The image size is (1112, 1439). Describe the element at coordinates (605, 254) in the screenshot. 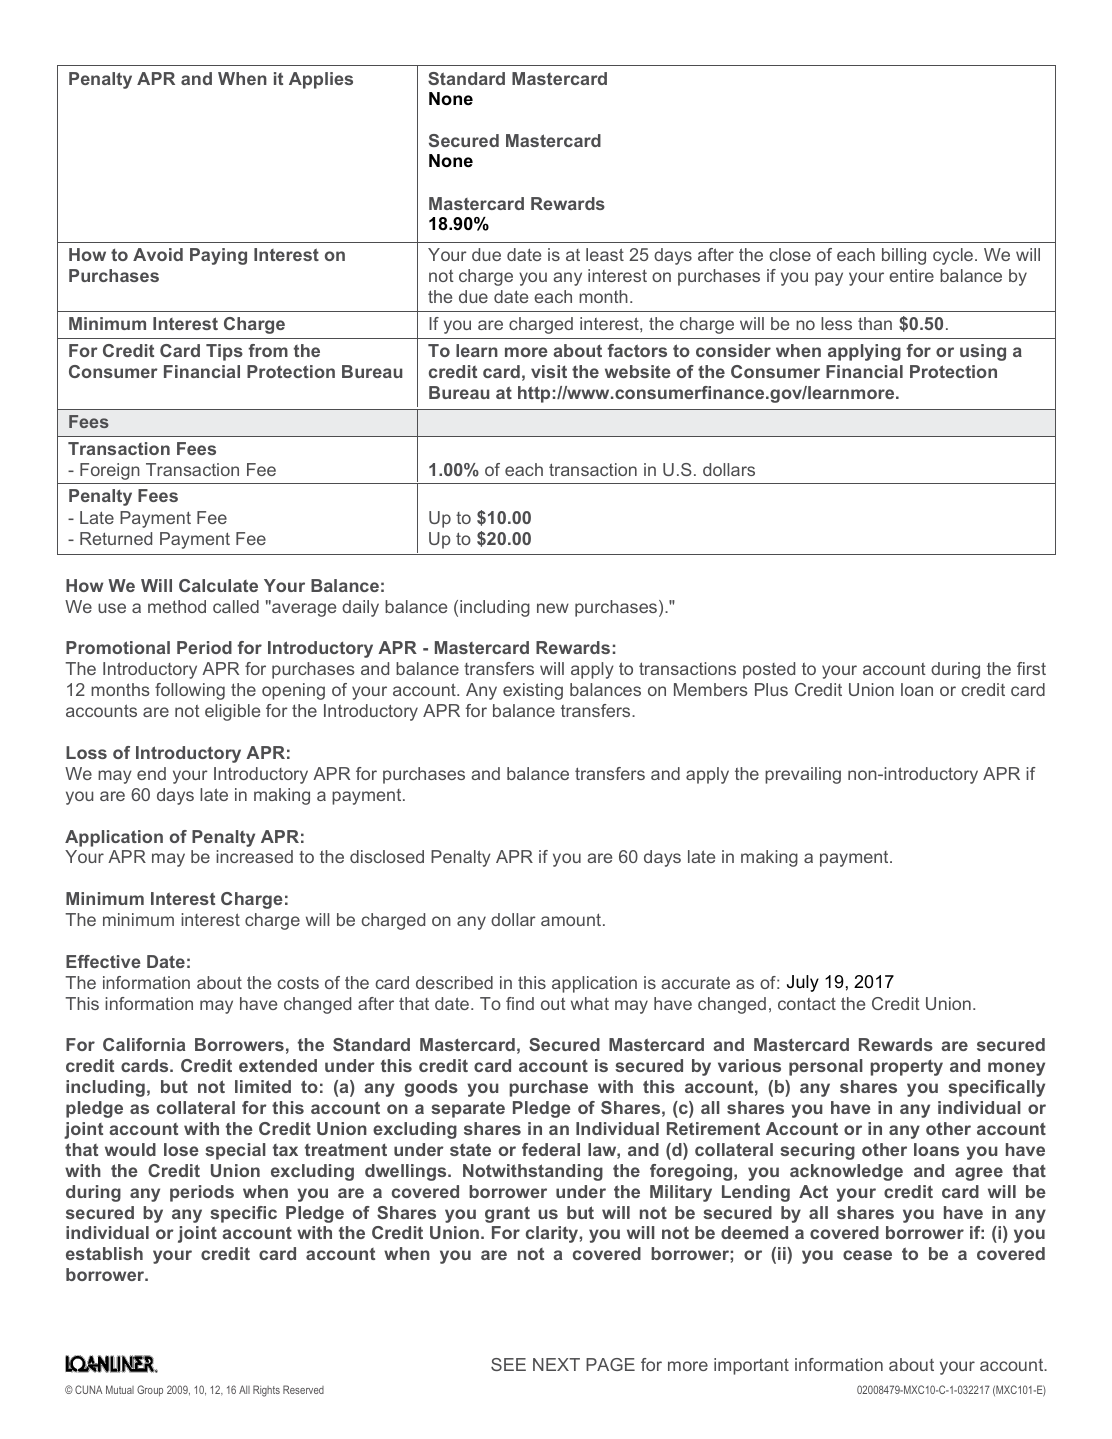

I see `least` at that location.
